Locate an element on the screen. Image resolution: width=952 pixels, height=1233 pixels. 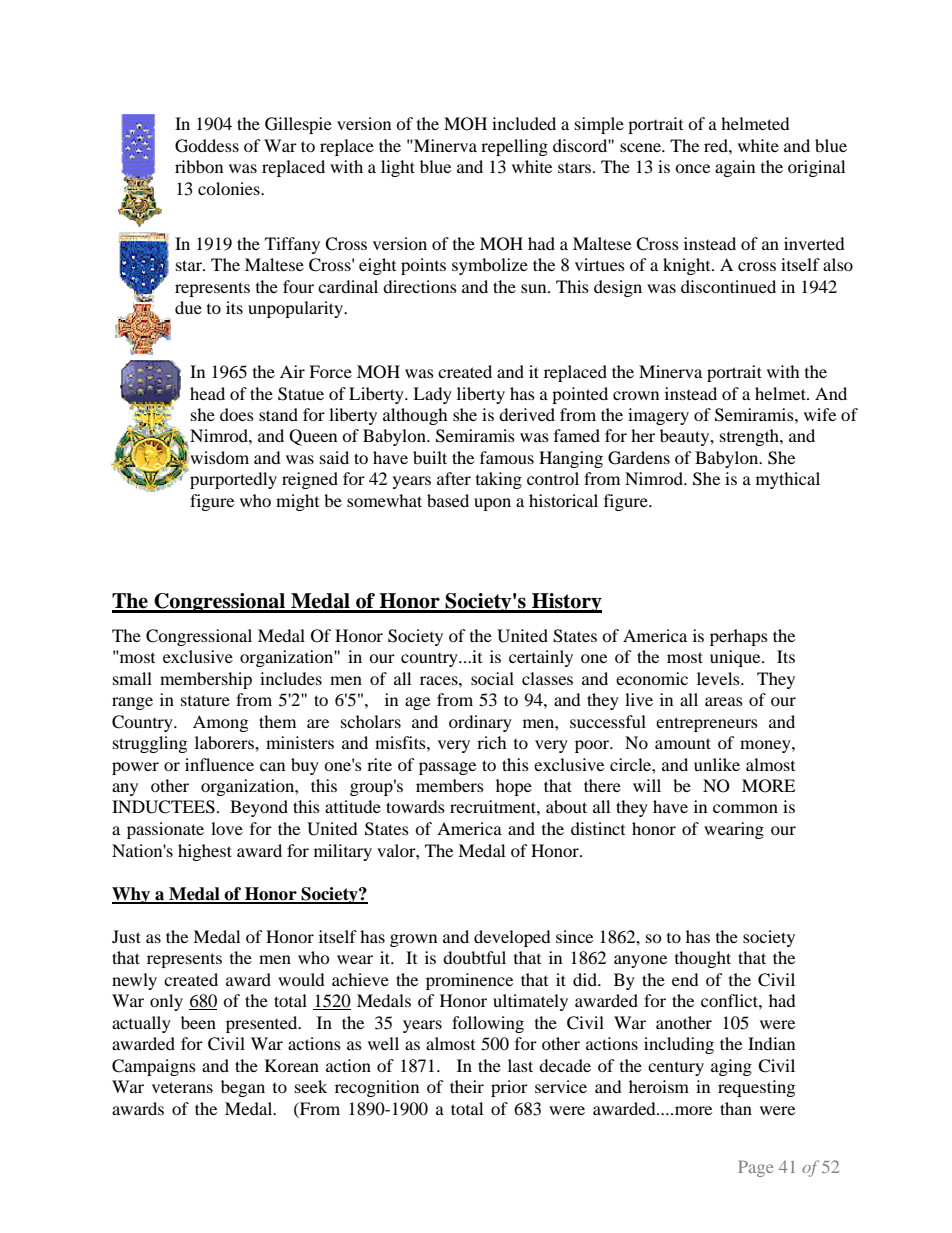
common is located at coordinates (745, 808).
